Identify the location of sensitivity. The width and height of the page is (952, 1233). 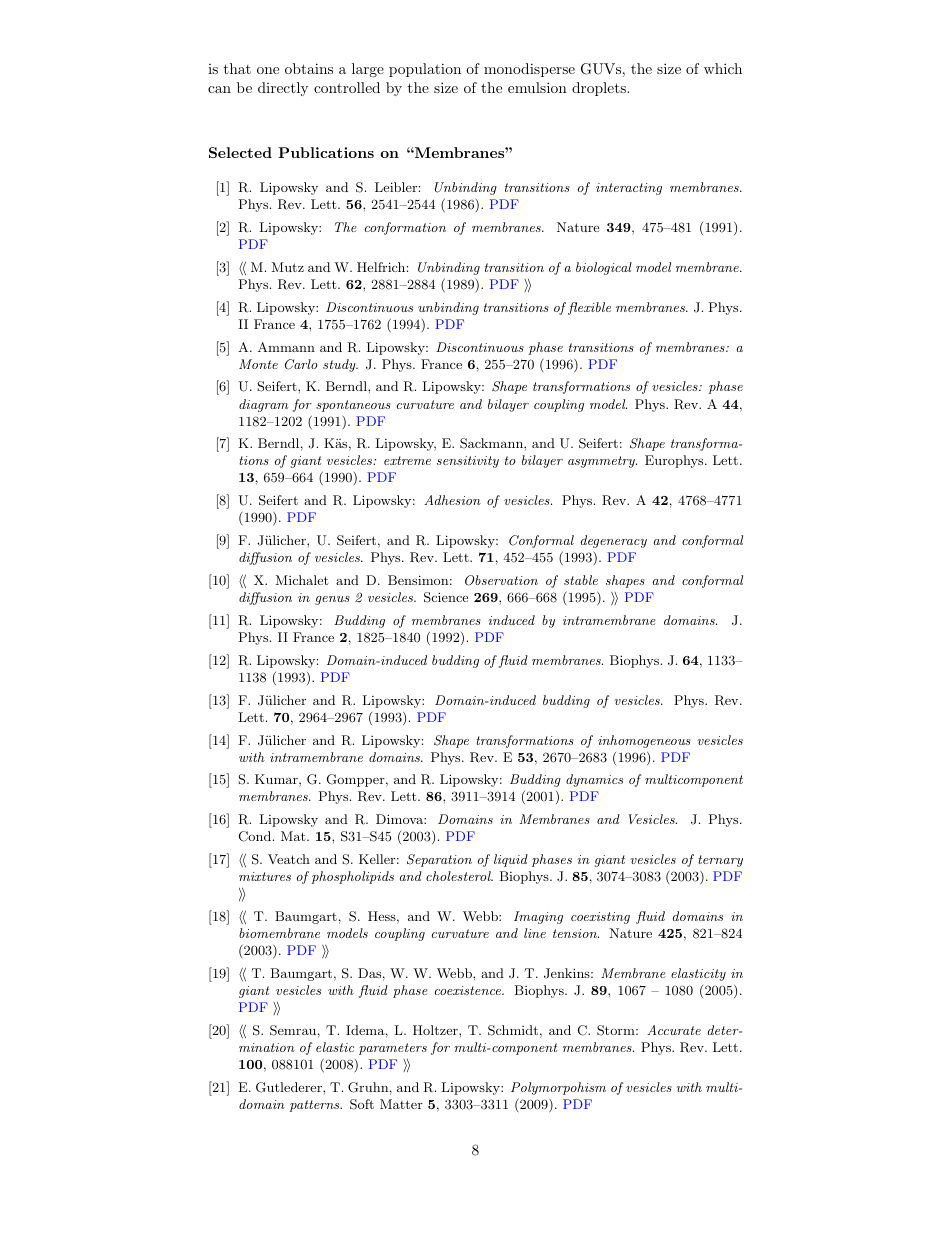
(468, 462).
